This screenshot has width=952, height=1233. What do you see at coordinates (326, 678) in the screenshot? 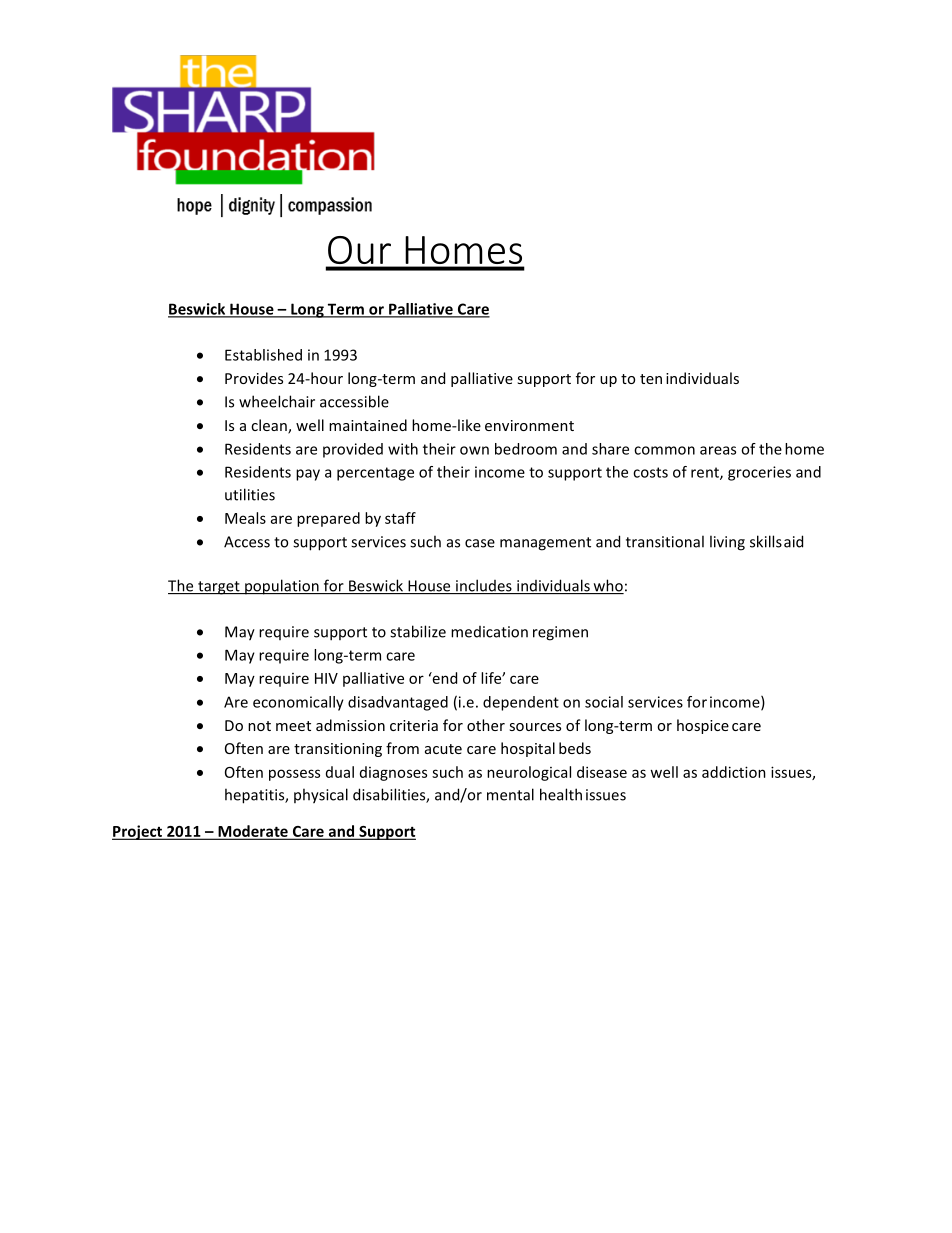
I see `HIV` at bounding box center [326, 678].
